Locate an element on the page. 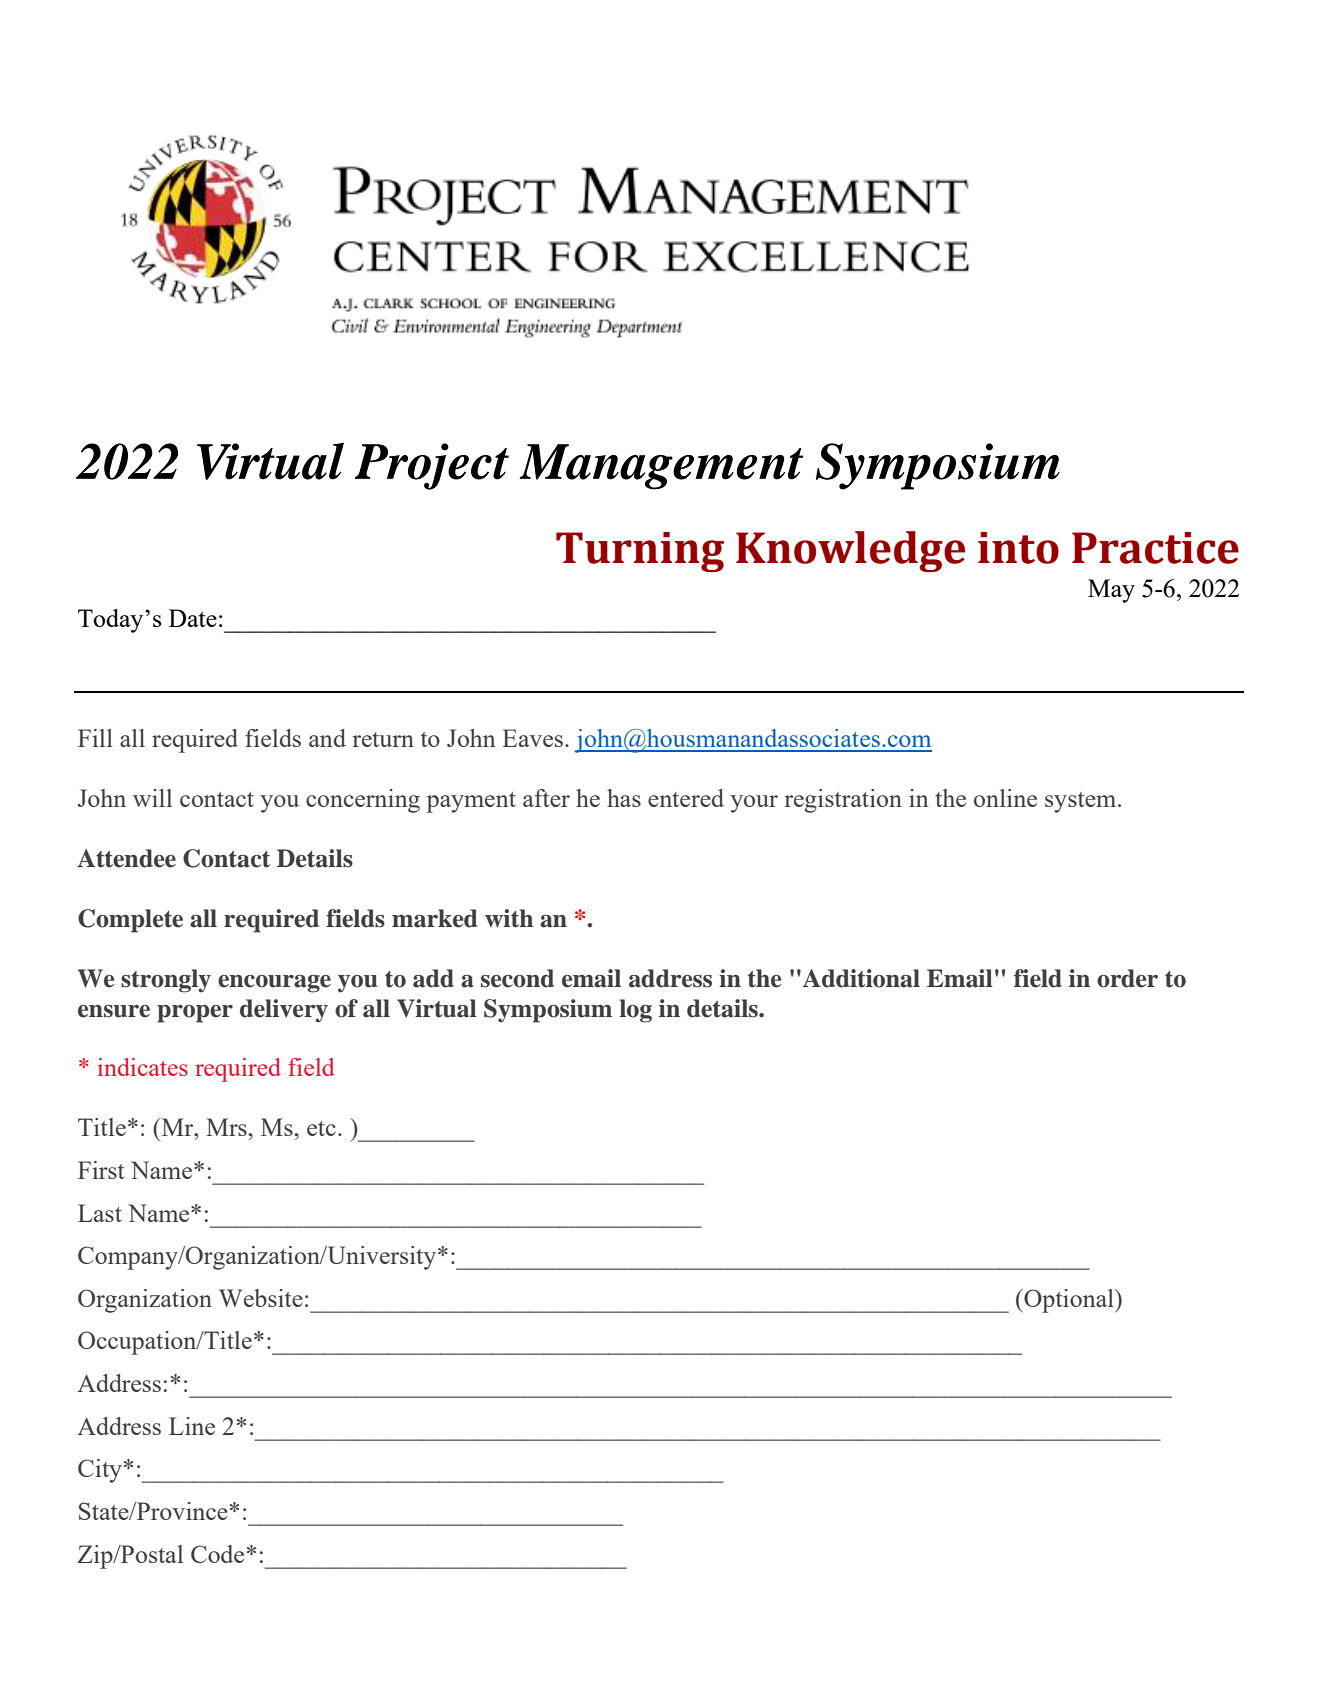 The width and height of the image is (1318, 1705). Fill is located at coordinates (95, 738).
